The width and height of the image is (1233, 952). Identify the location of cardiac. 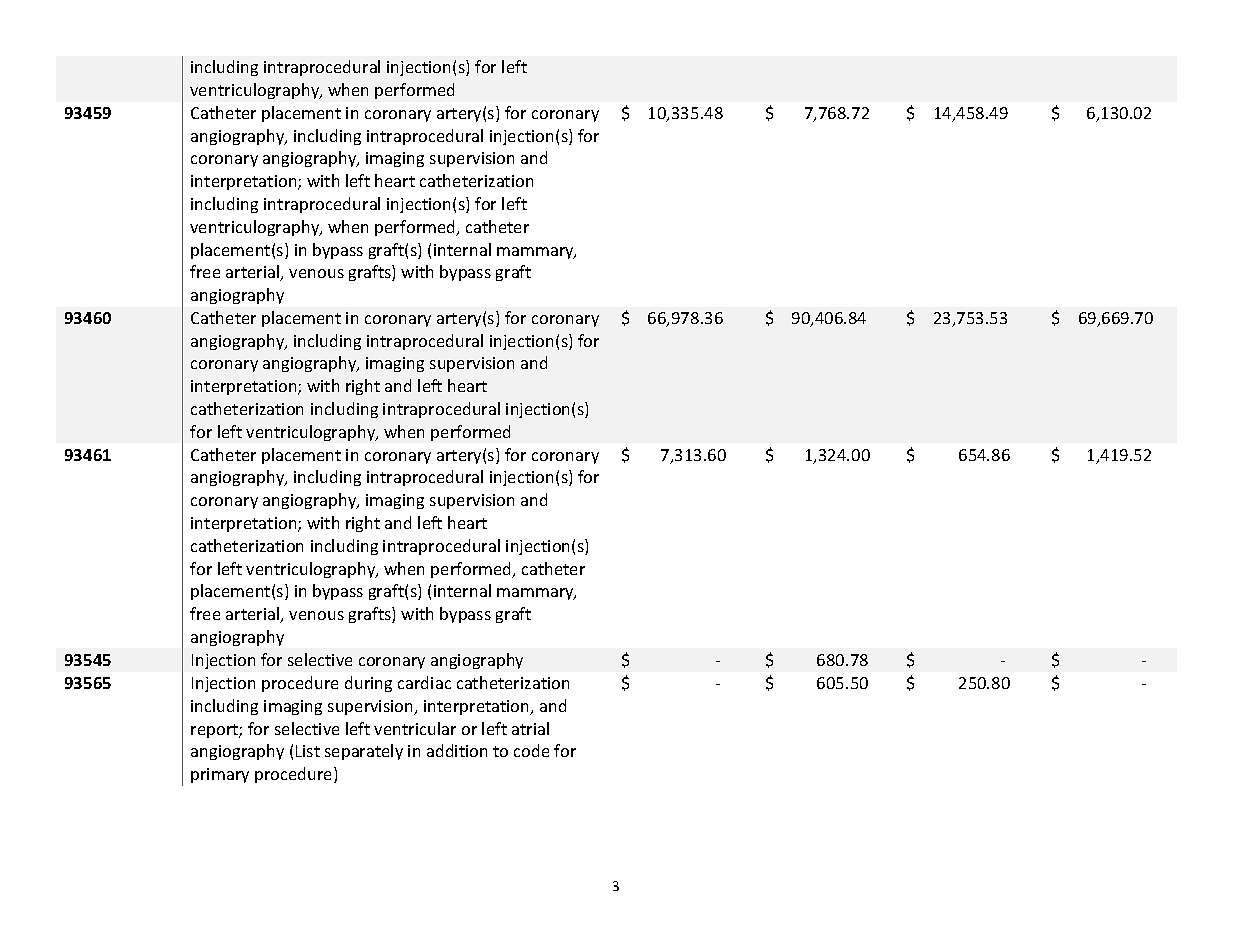
(424, 682).
